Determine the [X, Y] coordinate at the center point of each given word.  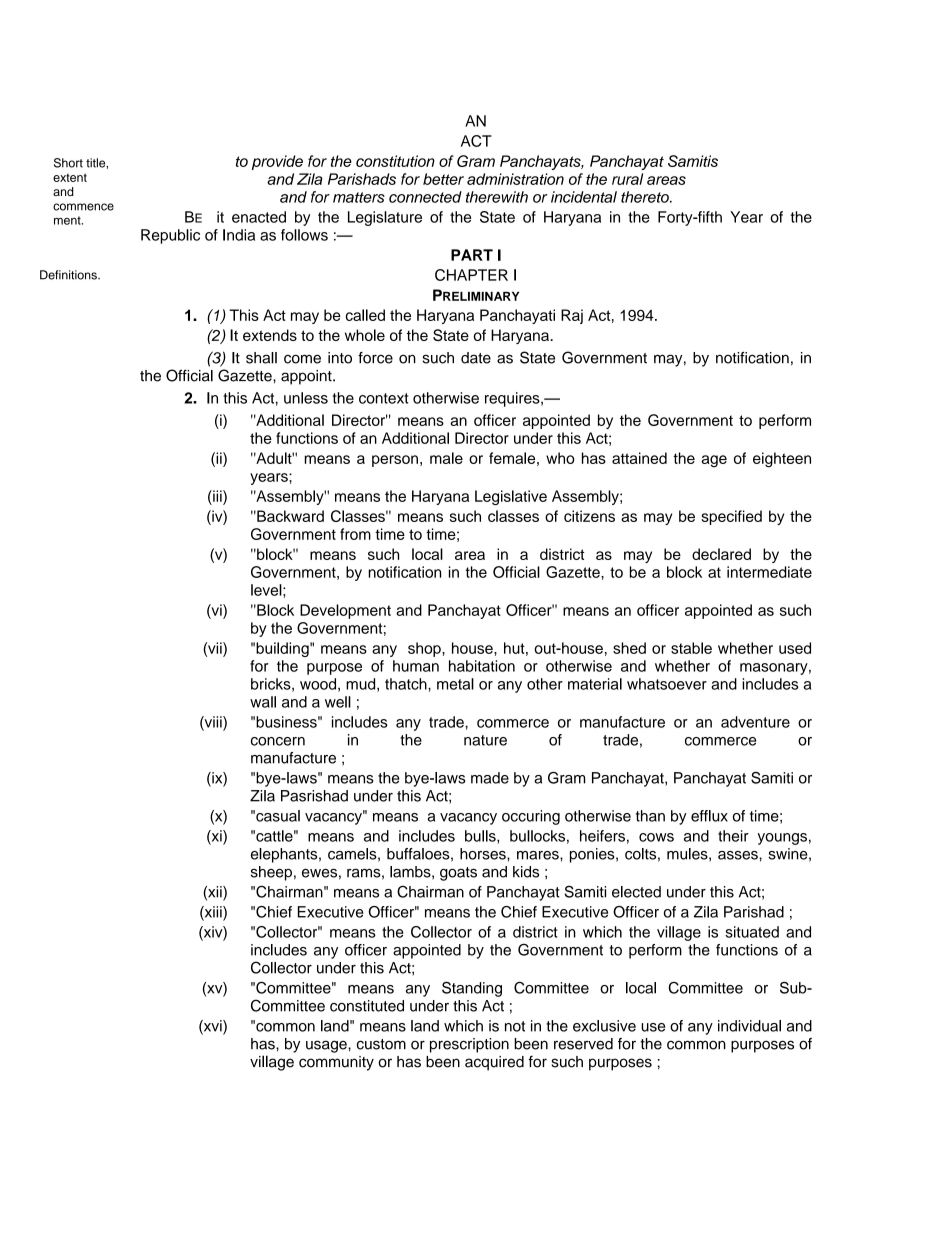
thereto [646, 197]
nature [485, 740]
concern [278, 741]
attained [639, 458]
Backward [289, 516]
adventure [755, 722]
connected [425, 197]
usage [327, 1046]
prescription [469, 1045]
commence [83, 207]
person [395, 461]
